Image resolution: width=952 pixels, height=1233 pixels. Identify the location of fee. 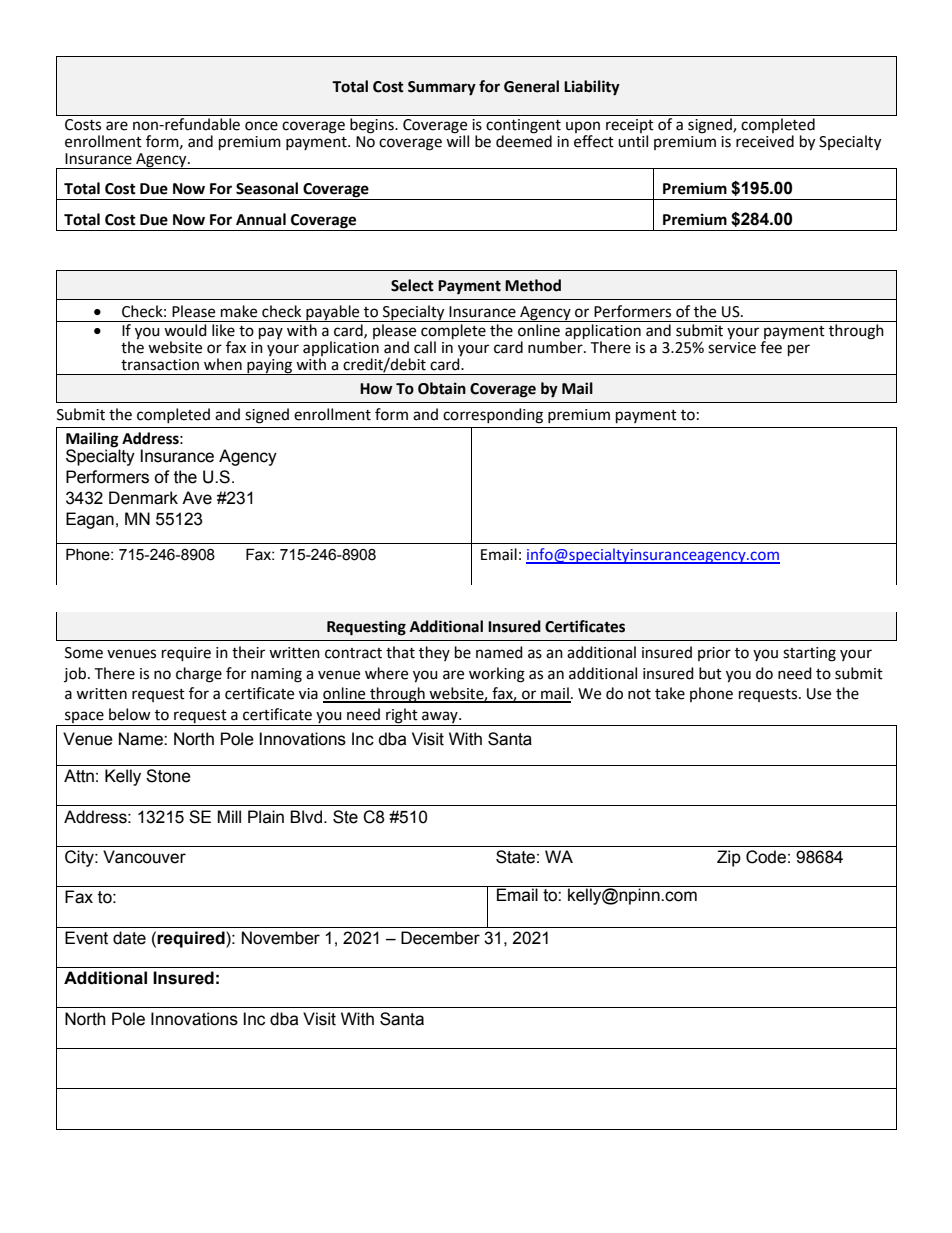
(771, 347).
